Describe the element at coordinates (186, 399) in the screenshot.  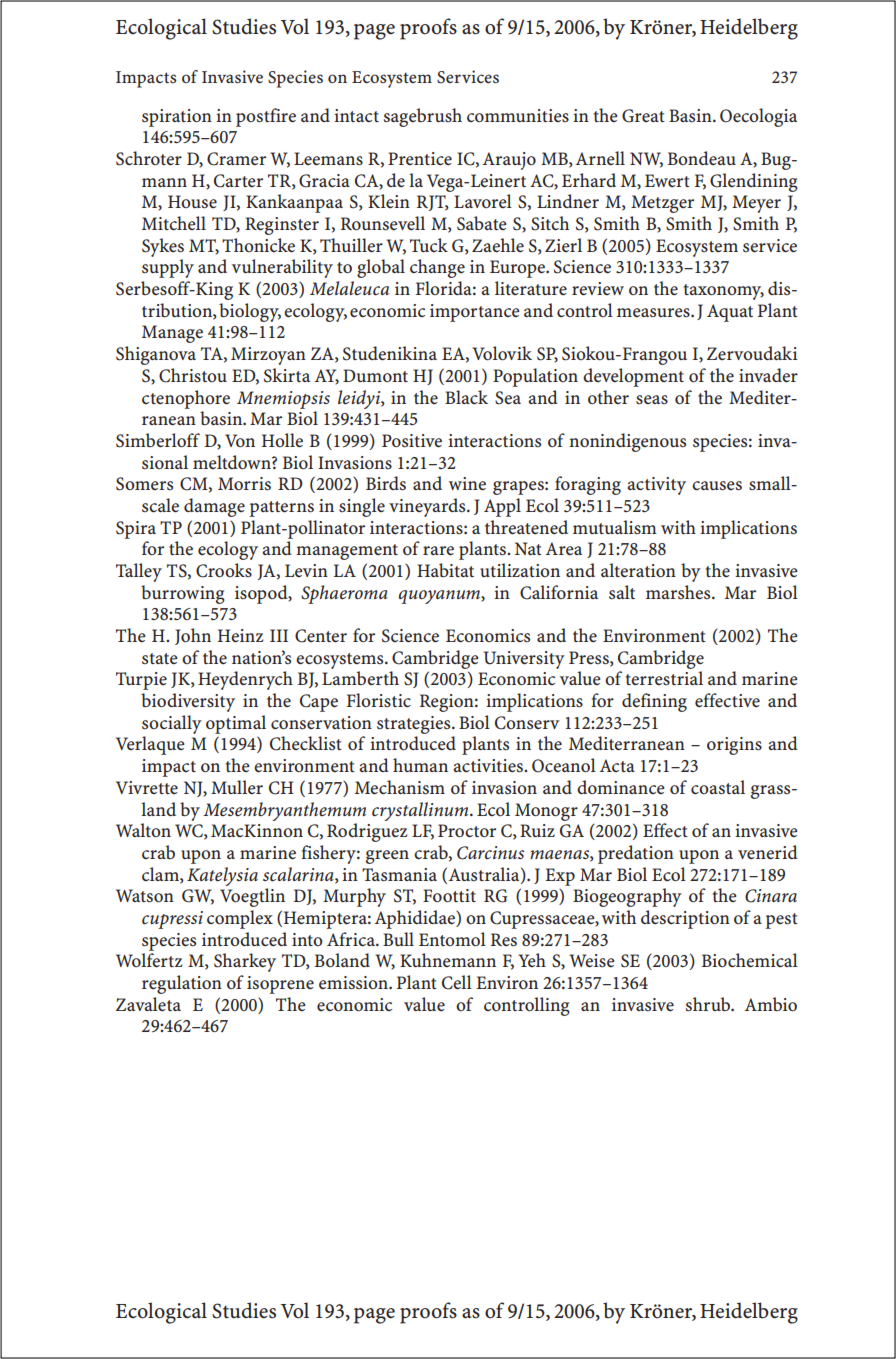
I see `ctenophore` at that location.
